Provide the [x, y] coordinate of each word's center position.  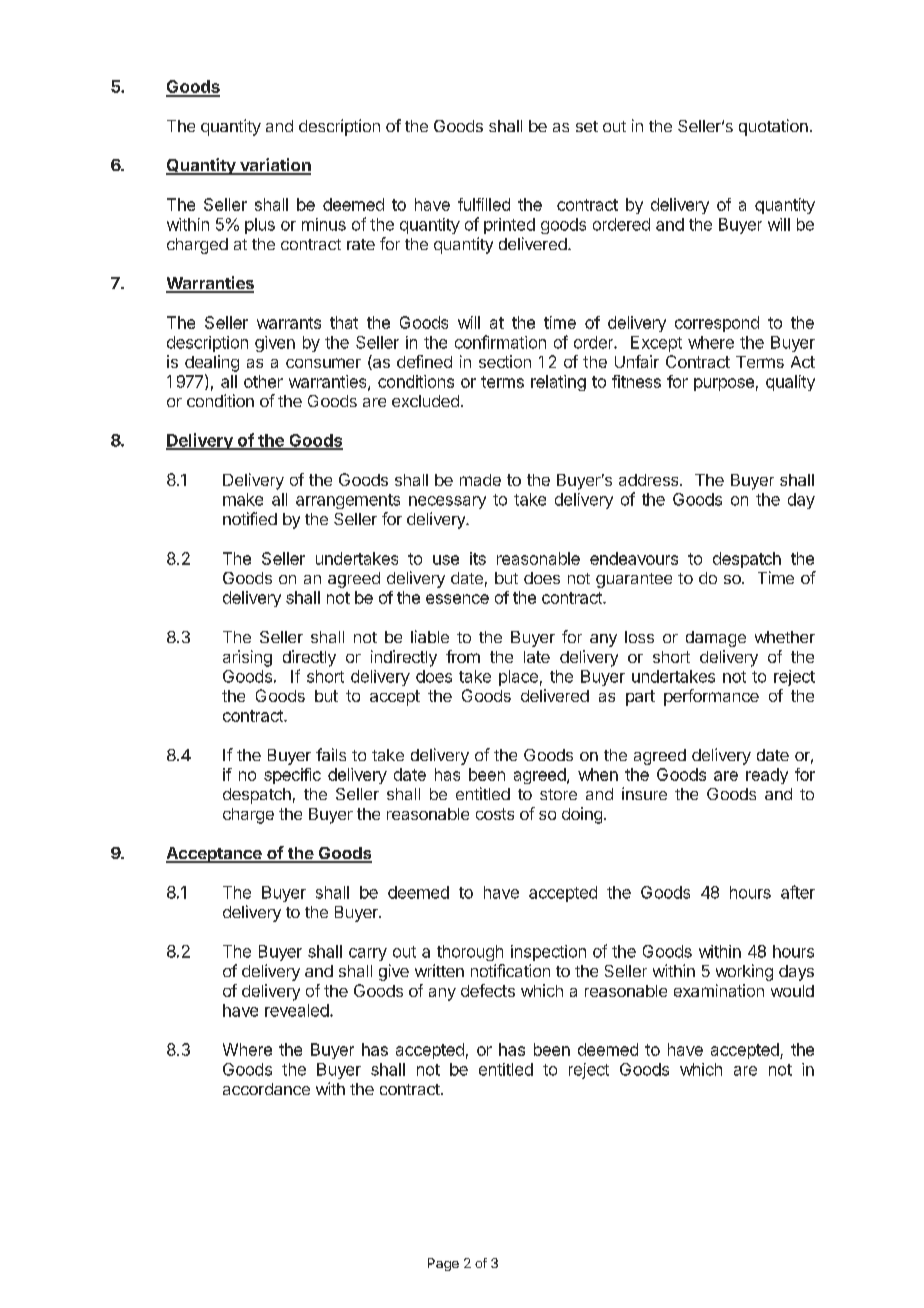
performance [711, 697]
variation [274, 166]
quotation [773, 127]
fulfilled [484, 204]
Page [443, 1264]
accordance [266, 1089]
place [518, 678]
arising [247, 658]
